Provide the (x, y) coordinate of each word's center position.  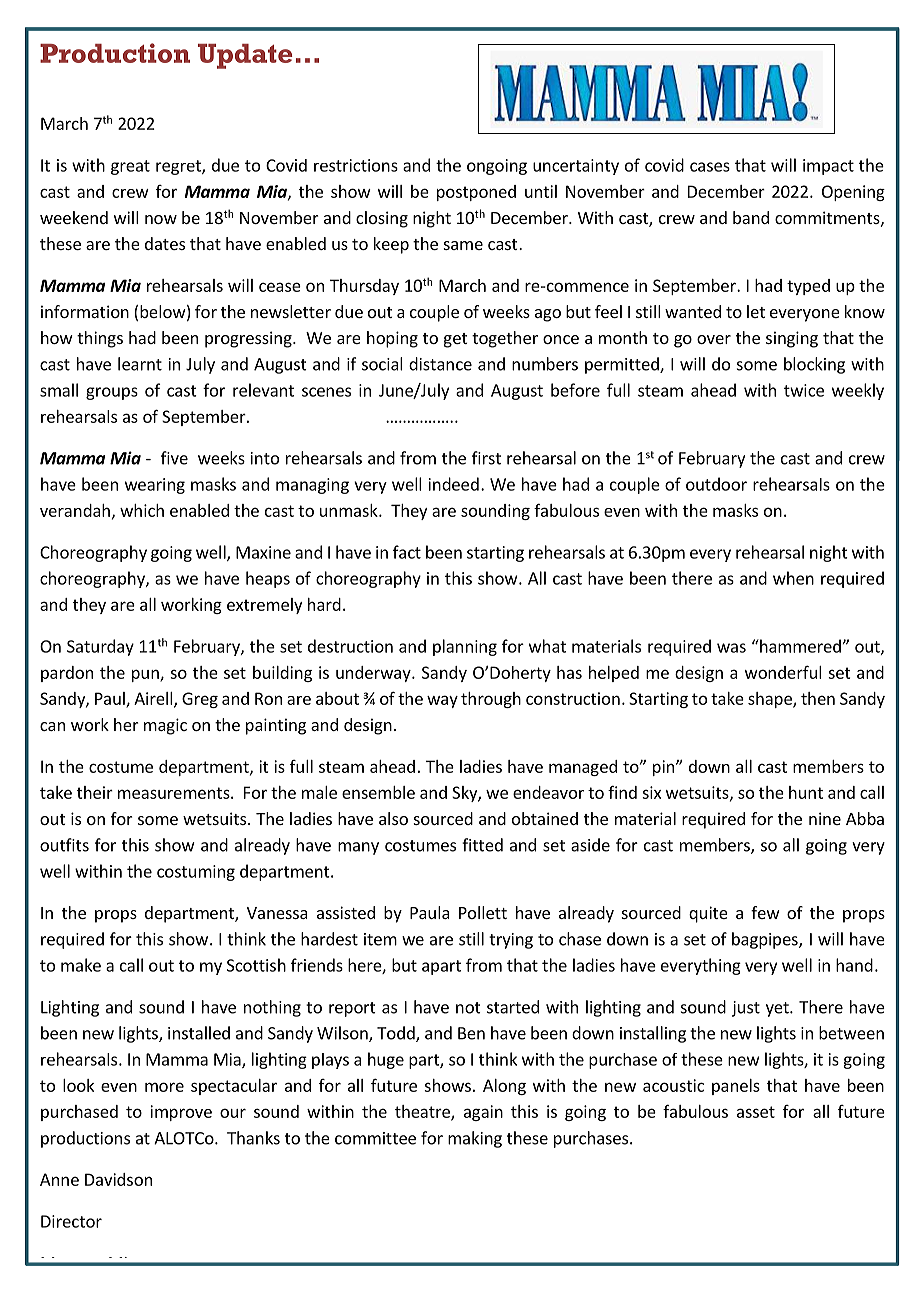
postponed (476, 193)
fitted (482, 845)
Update (245, 56)
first (486, 458)
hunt (806, 792)
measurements (175, 793)
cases (710, 167)
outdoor (716, 484)
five (174, 458)
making (475, 1139)
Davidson (118, 1179)
